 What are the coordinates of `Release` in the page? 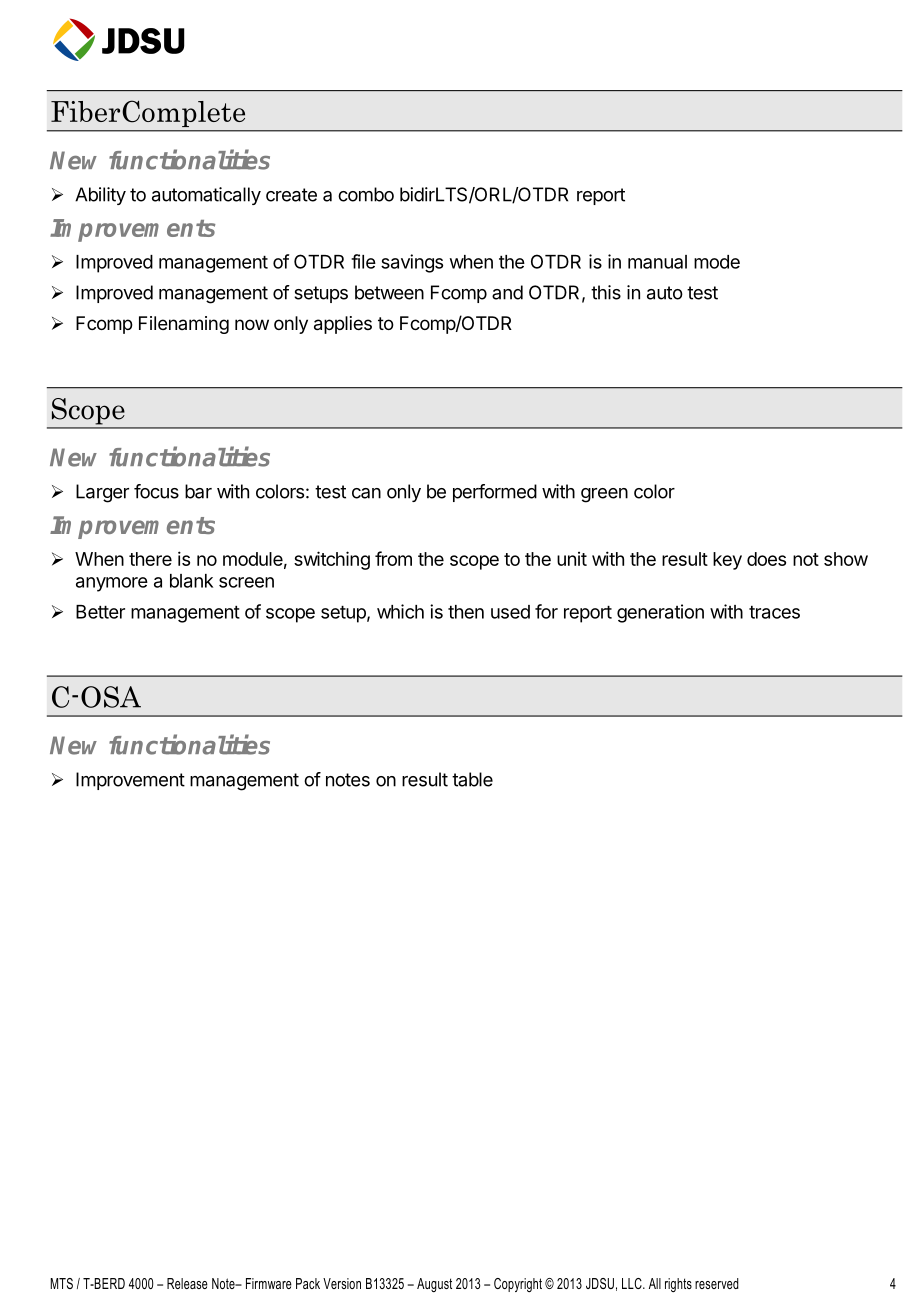 It's located at (187, 1283).
